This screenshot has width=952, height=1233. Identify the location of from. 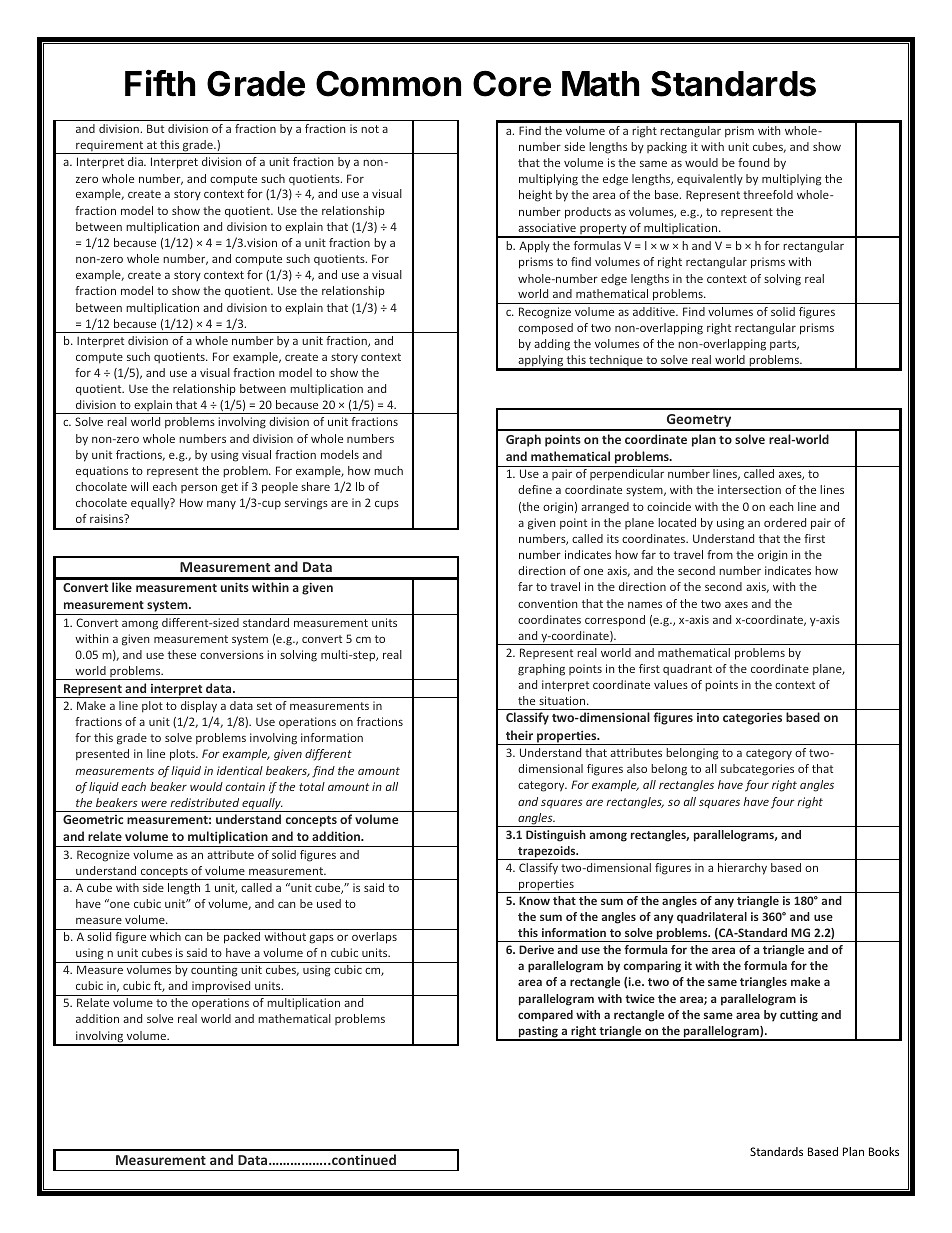
(720, 554).
